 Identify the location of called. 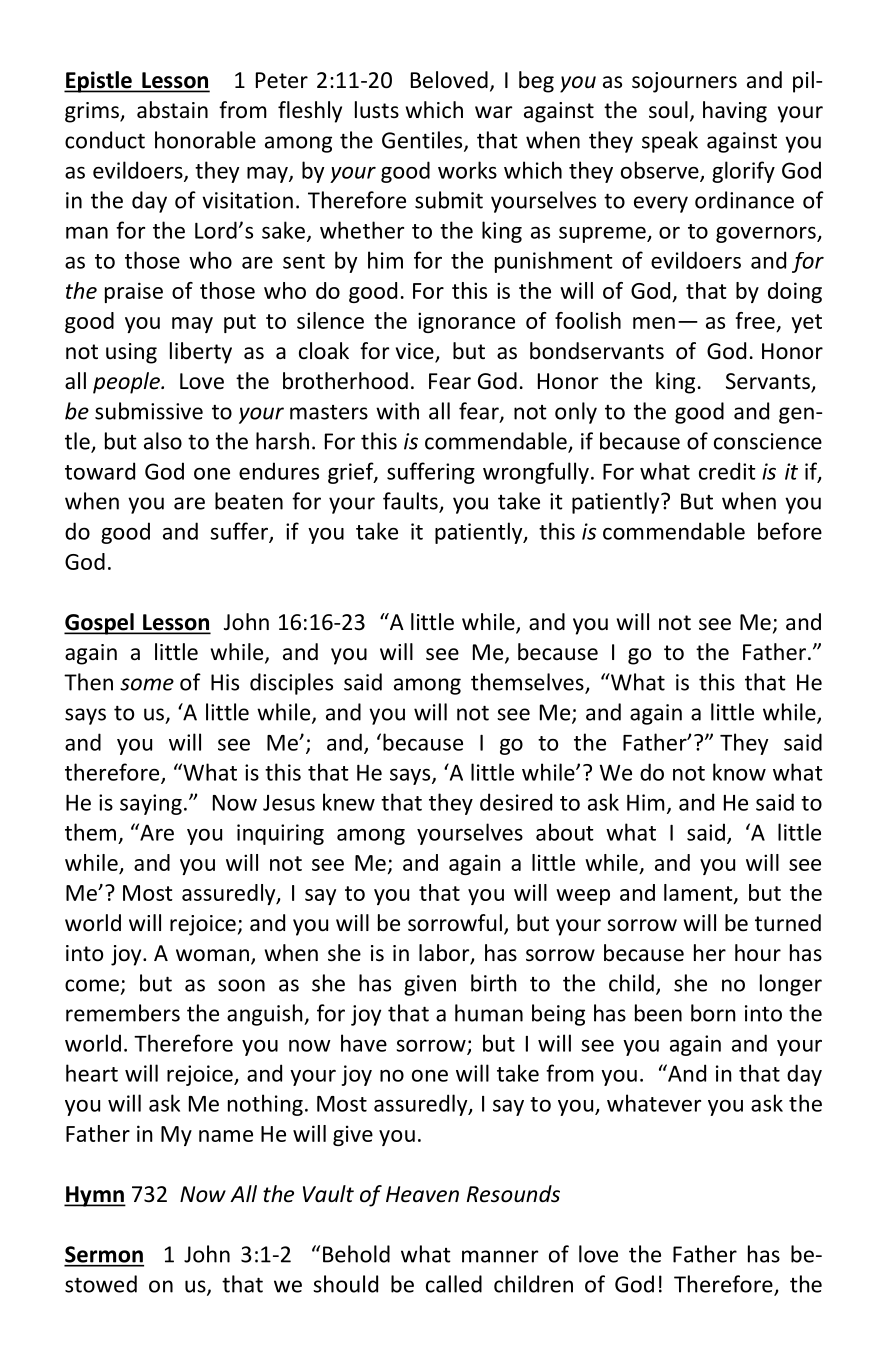
(454, 1284).
